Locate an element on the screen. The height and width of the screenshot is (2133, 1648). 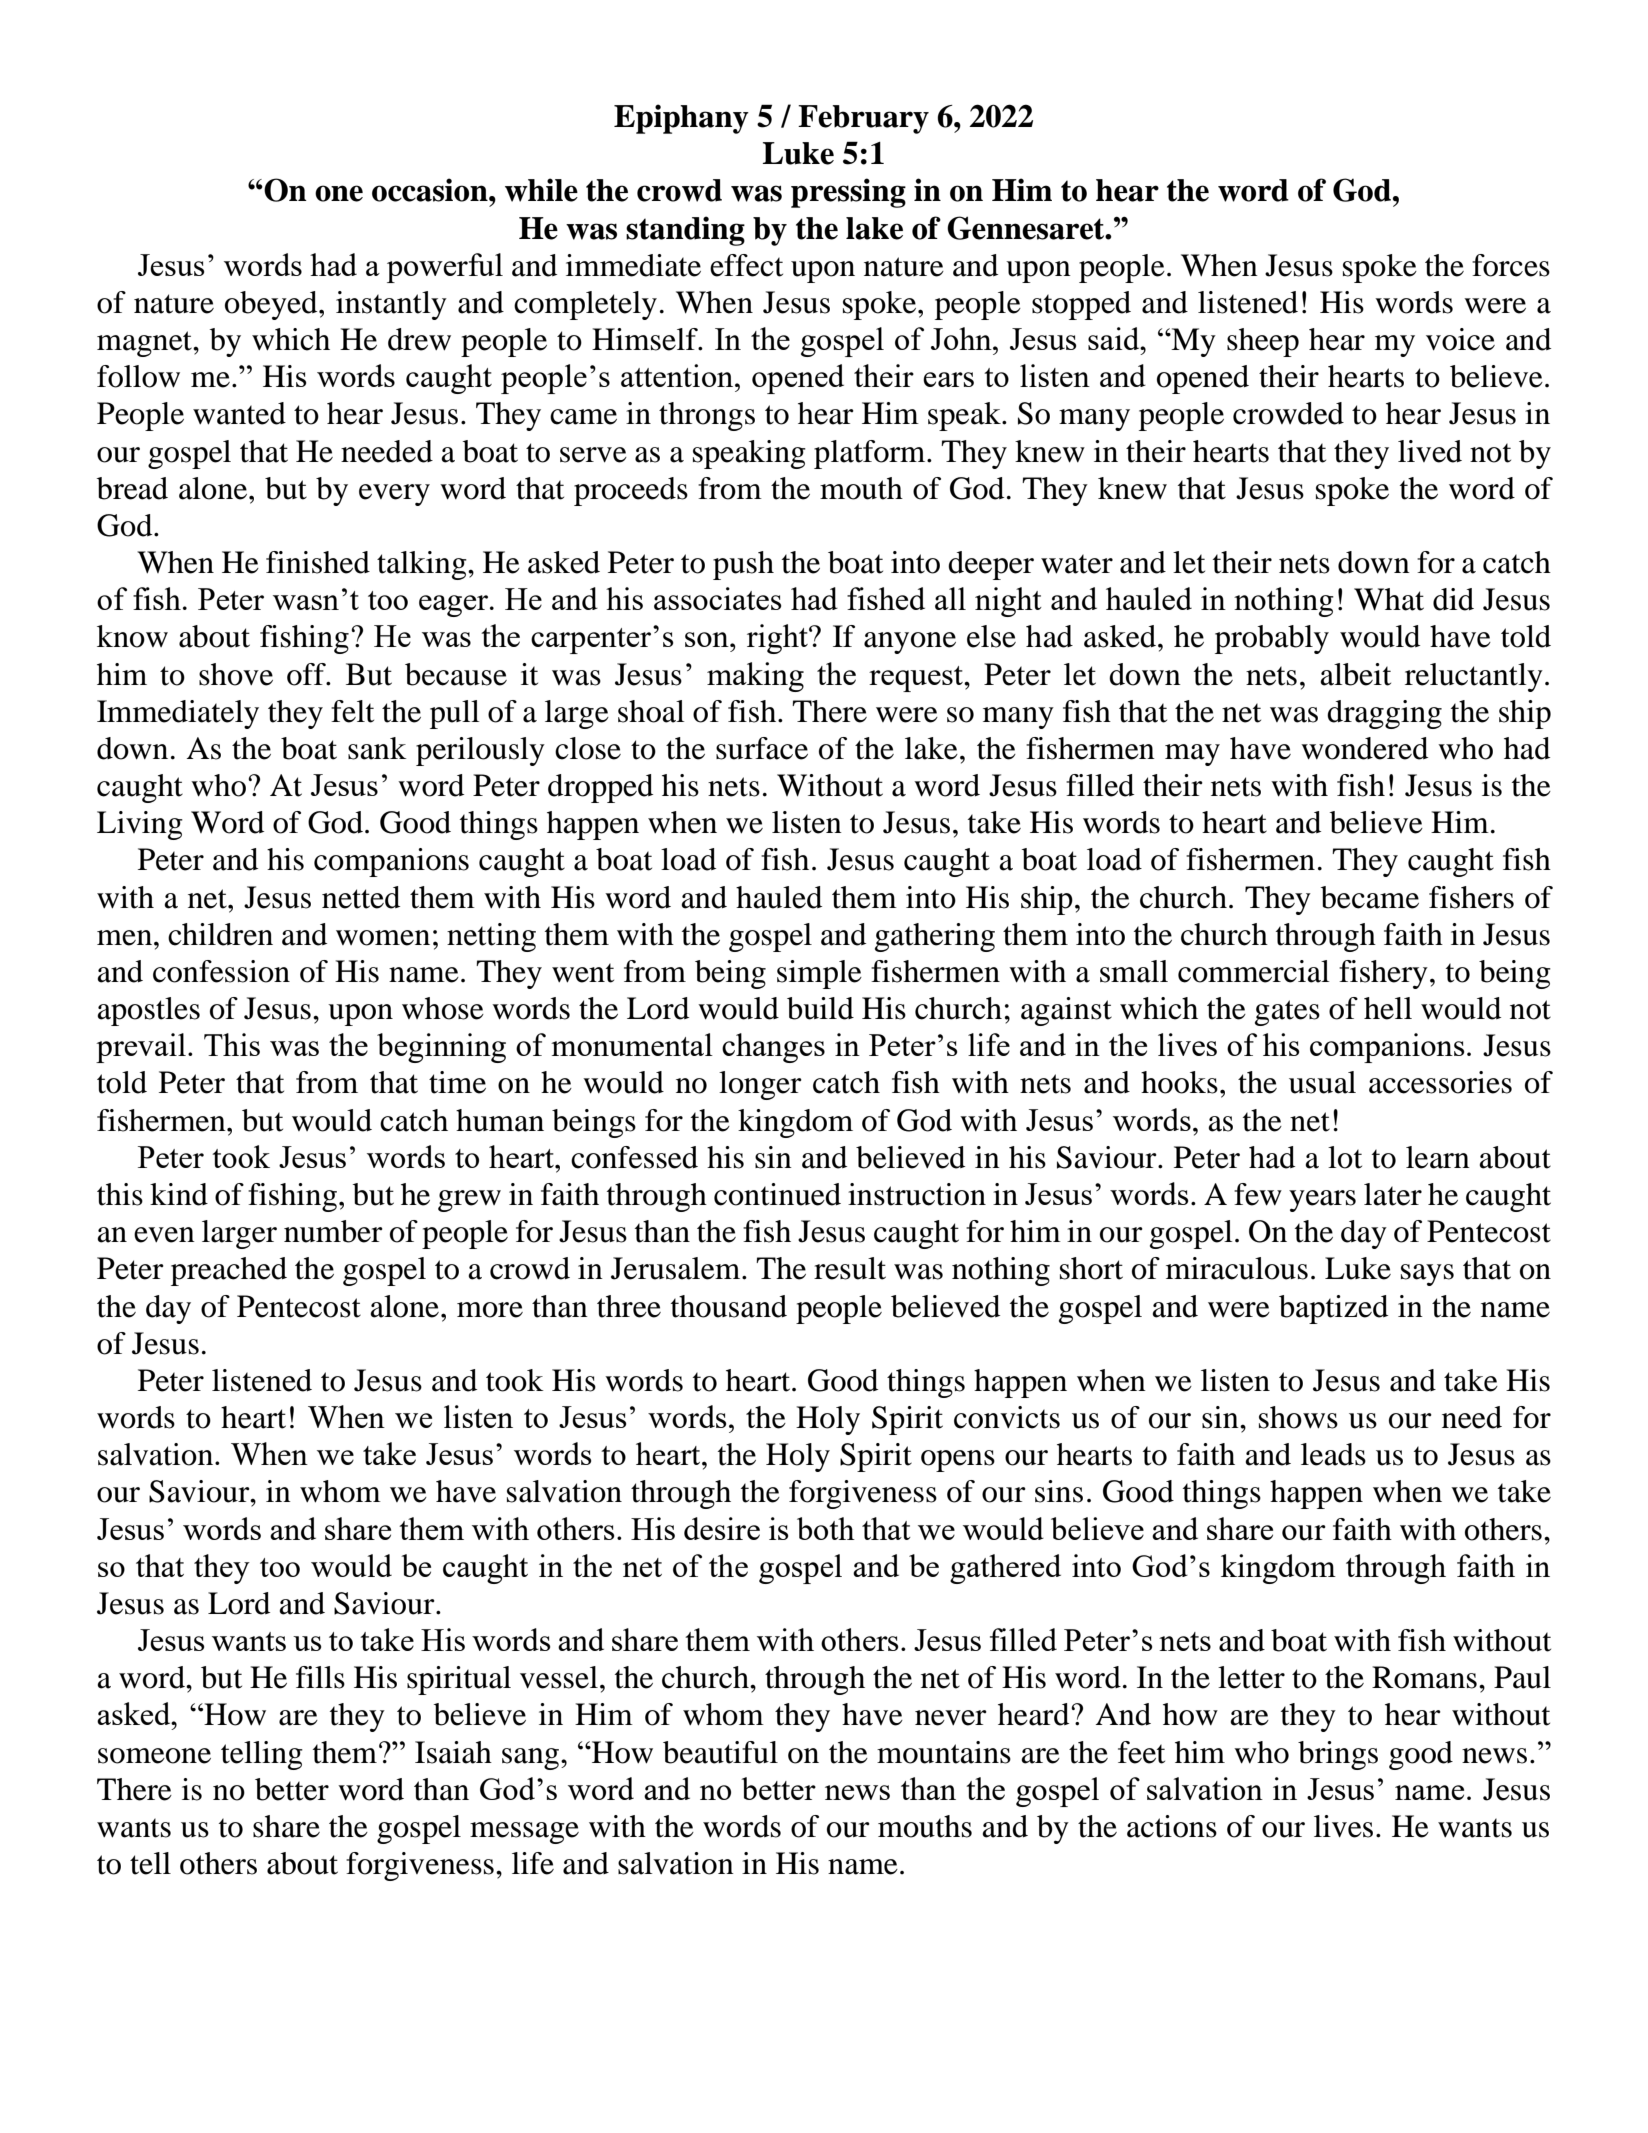
pressing is located at coordinates (848, 193).
